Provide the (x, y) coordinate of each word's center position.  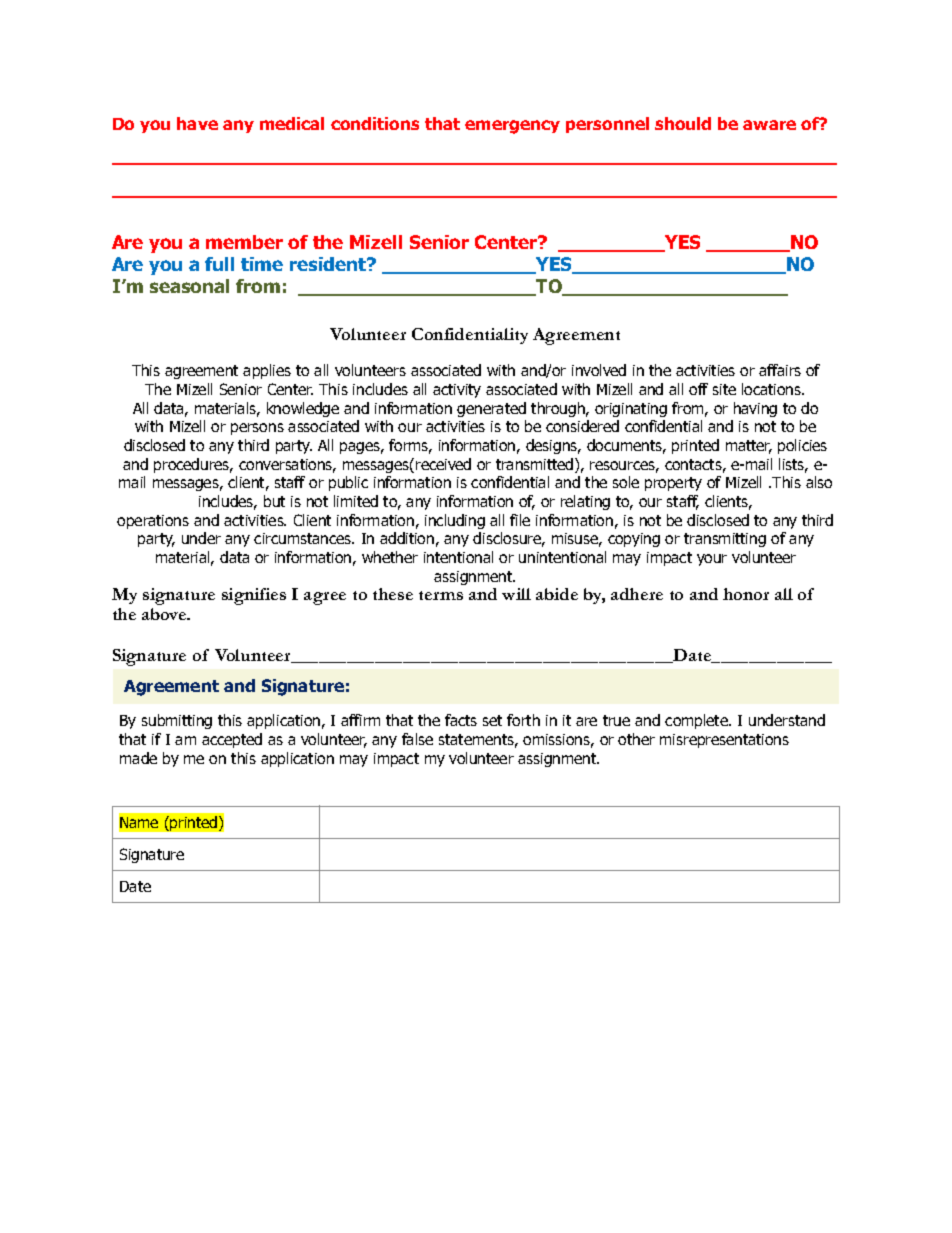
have (197, 123)
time (262, 264)
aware (769, 125)
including (455, 521)
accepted (232, 740)
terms (441, 595)
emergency (512, 127)
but (274, 501)
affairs (780, 370)
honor (746, 594)
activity (457, 391)
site (724, 389)
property (673, 484)
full (219, 264)
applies (267, 371)
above (165, 614)
